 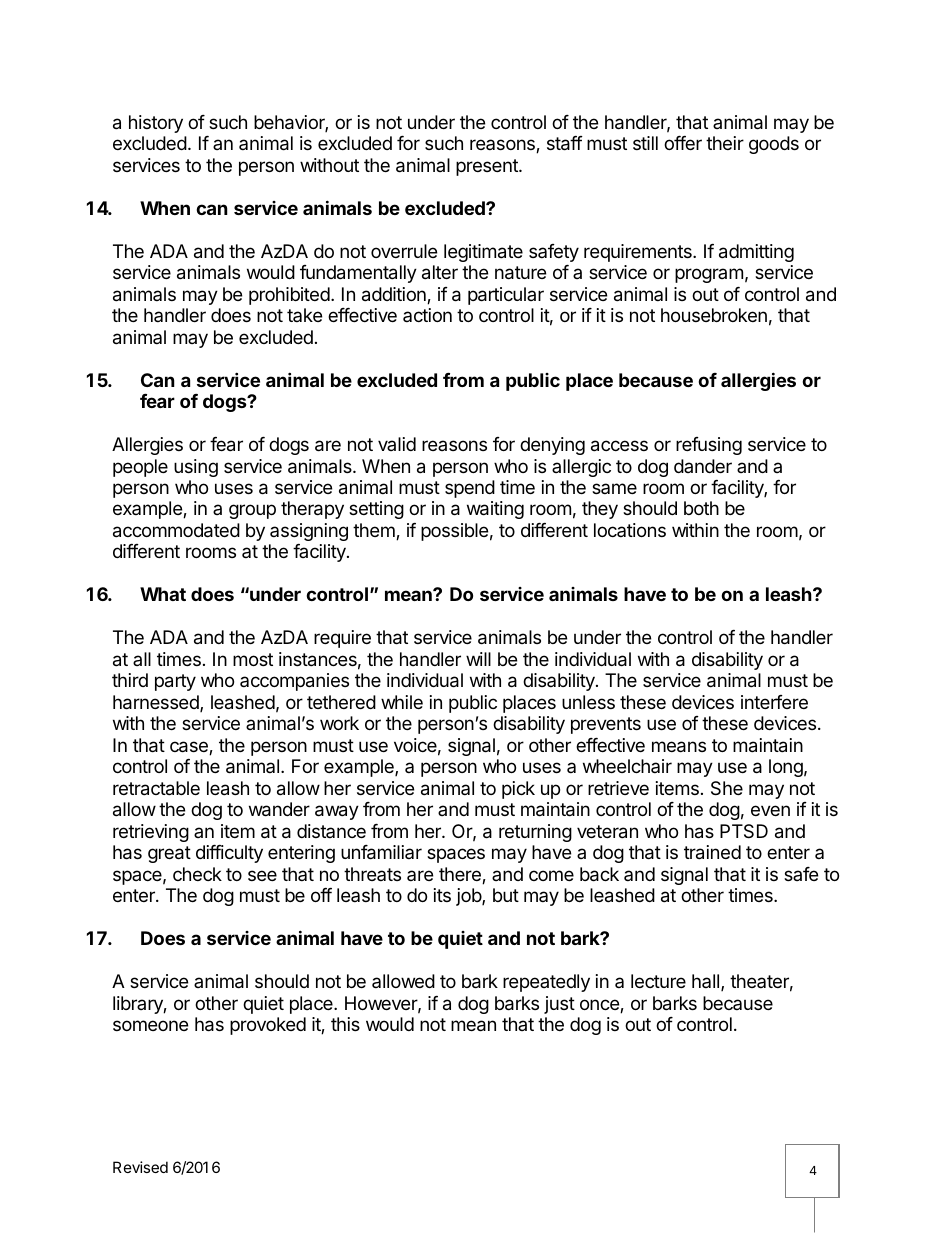 What do you see at coordinates (518, 790) in the page?
I see `pick` at bounding box center [518, 790].
